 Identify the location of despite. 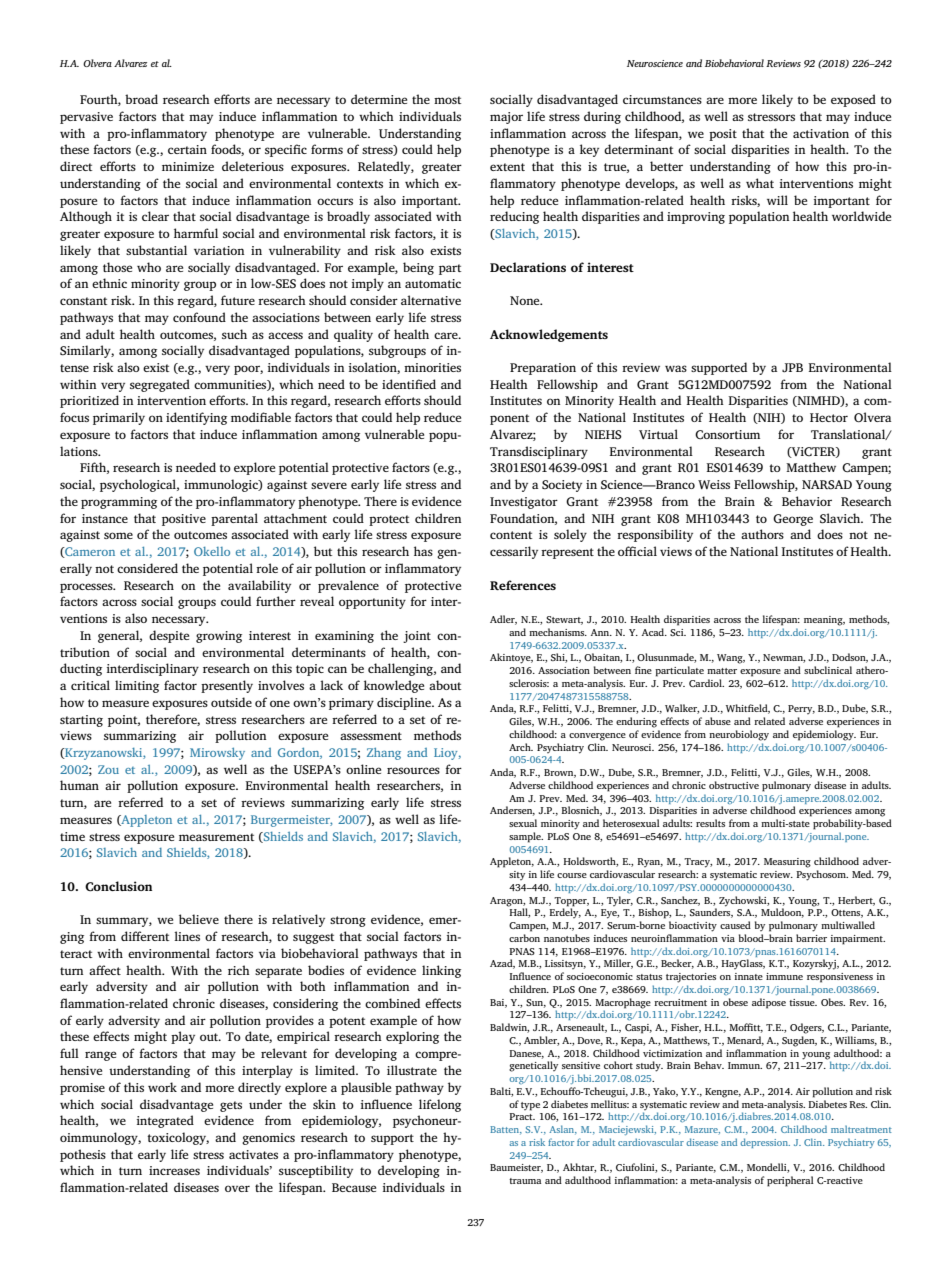
(169, 636).
